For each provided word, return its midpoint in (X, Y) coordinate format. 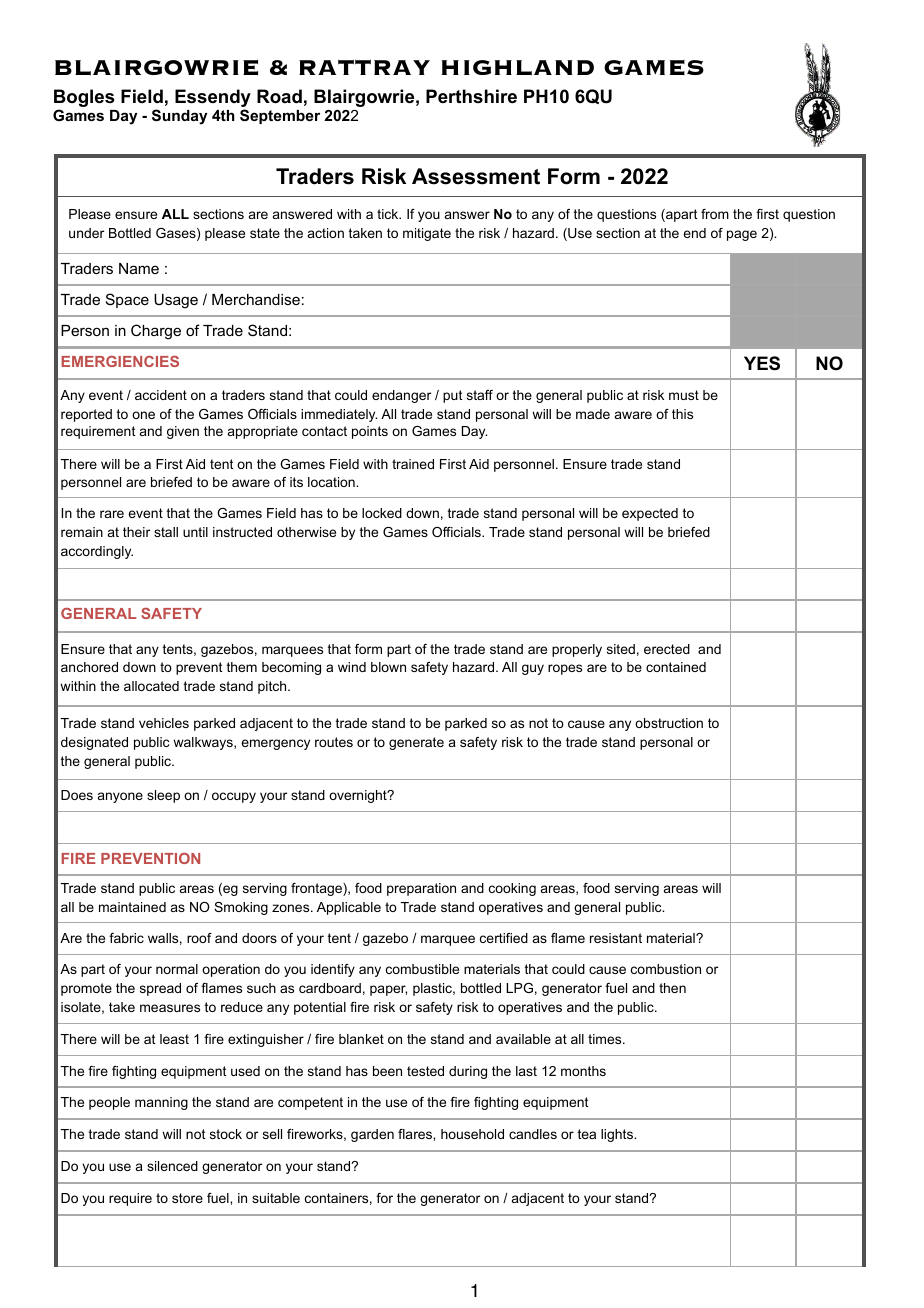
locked (382, 513)
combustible (422, 969)
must (684, 395)
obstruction (669, 723)
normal (177, 969)
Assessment (476, 176)
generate (416, 743)
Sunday (180, 117)
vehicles (164, 723)
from (715, 214)
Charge (156, 332)
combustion (666, 969)
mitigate (427, 234)
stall (166, 532)
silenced (172, 1166)
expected (650, 514)
